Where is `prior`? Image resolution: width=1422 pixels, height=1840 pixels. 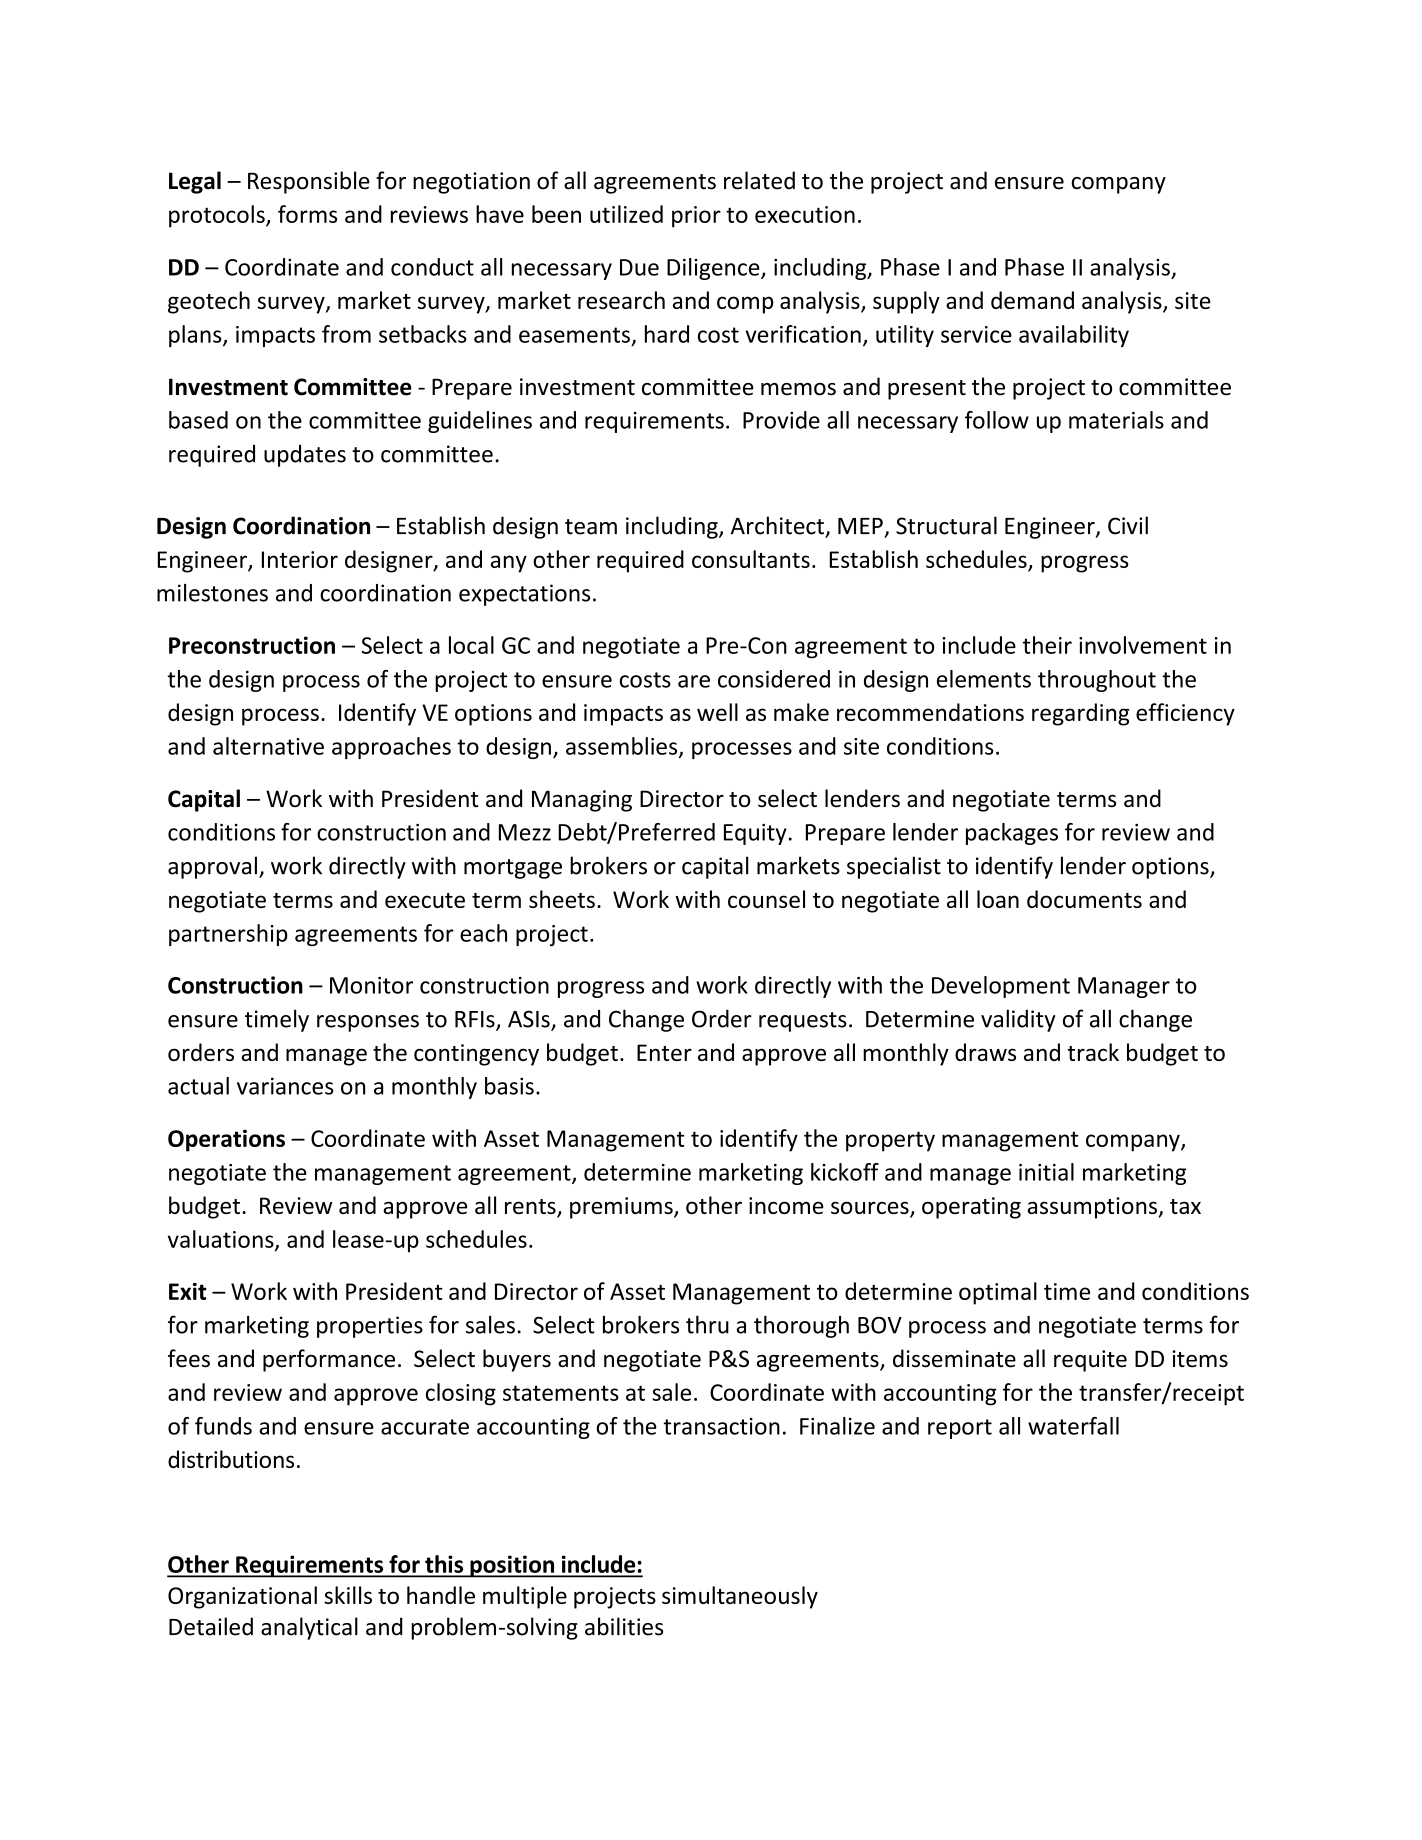
prior is located at coordinates (696, 217).
